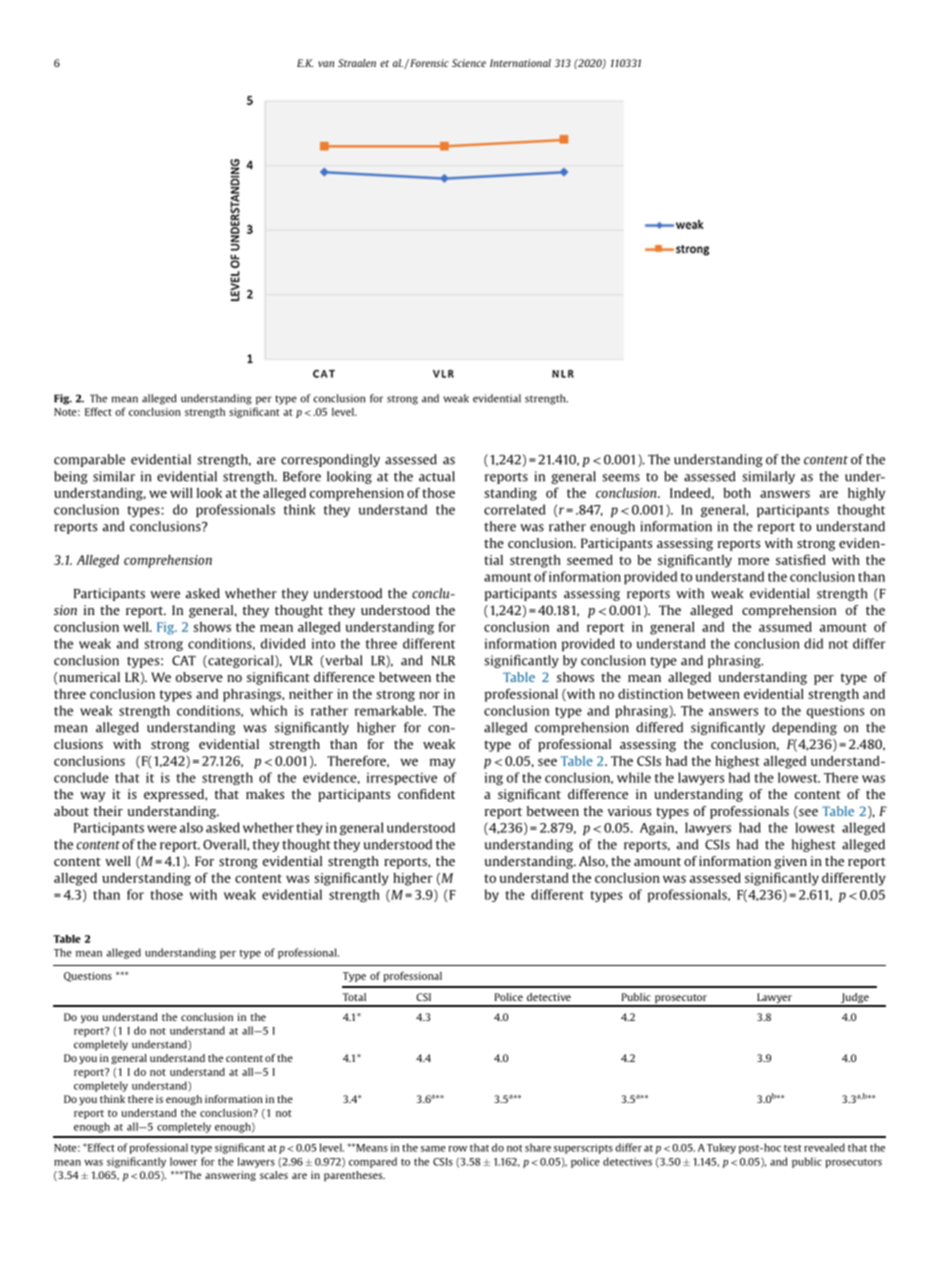  What do you see at coordinates (183, 1161) in the screenshot?
I see `lower` at bounding box center [183, 1161].
